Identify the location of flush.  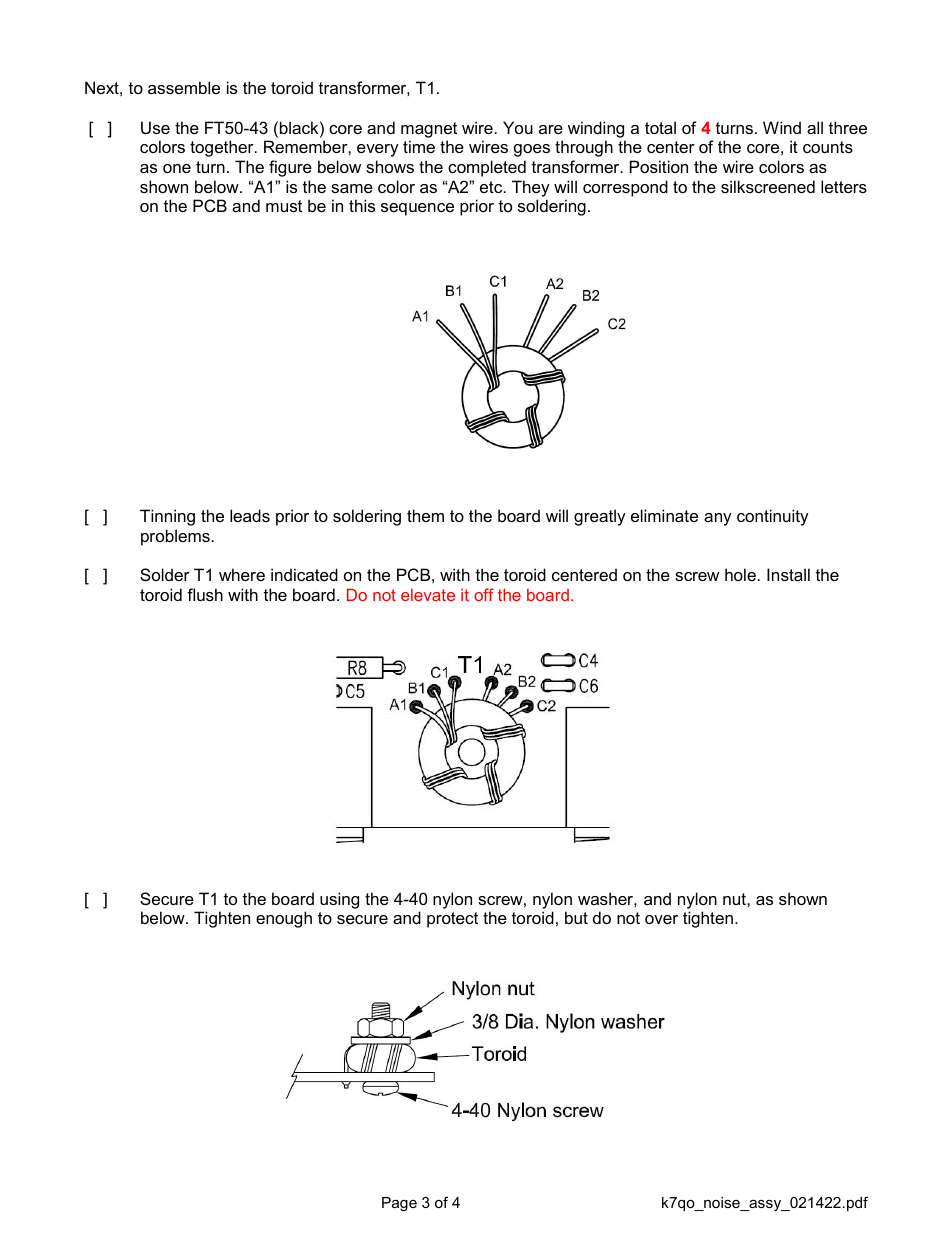
(205, 594).
